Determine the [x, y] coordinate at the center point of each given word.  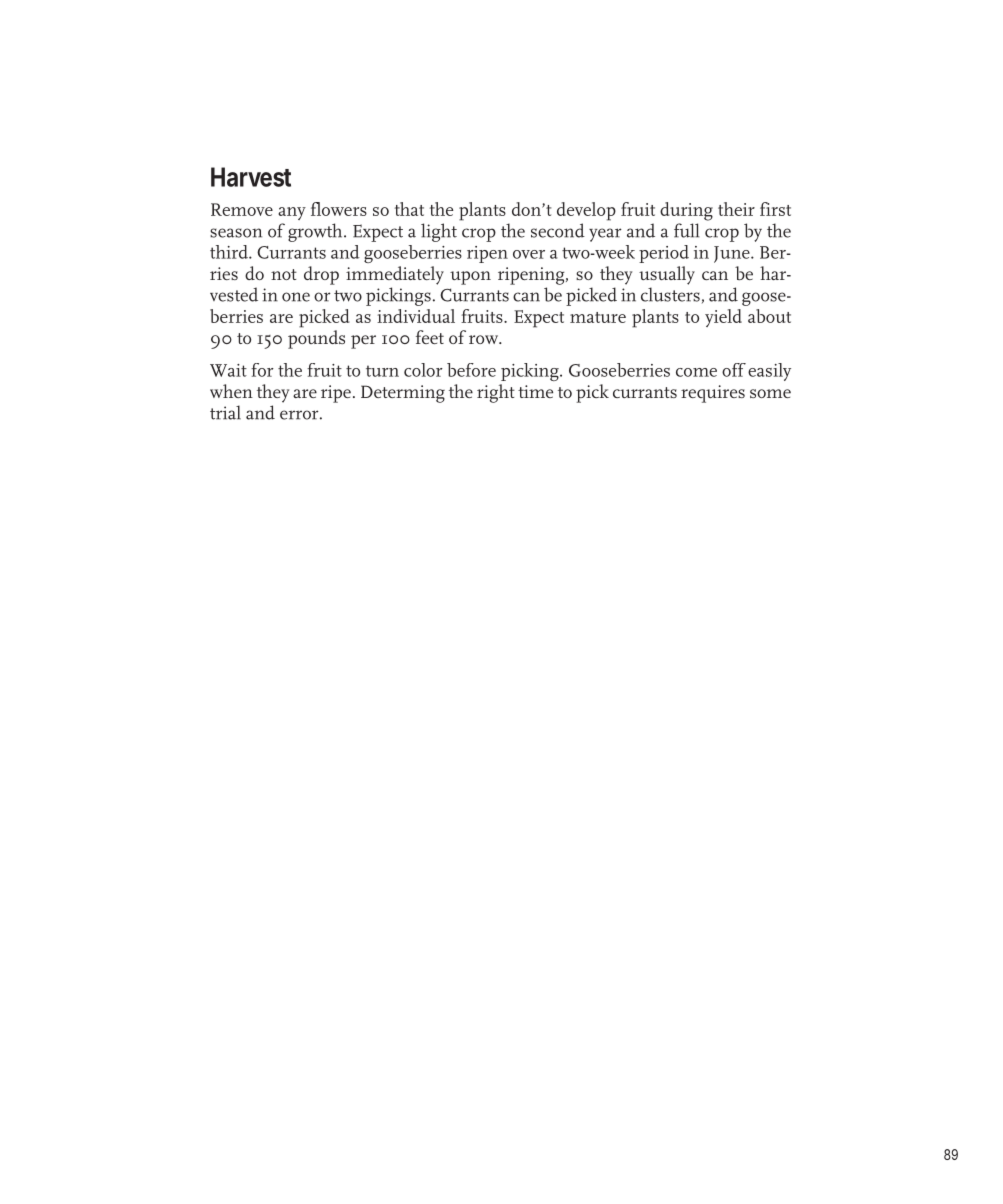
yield [723, 318]
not [284, 274]
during [686, 211]
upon [470, 278]
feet [430, 337]
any [292, 213]
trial [225, 412]
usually [667, 275]
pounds [316, 339]
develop [586, 211]
